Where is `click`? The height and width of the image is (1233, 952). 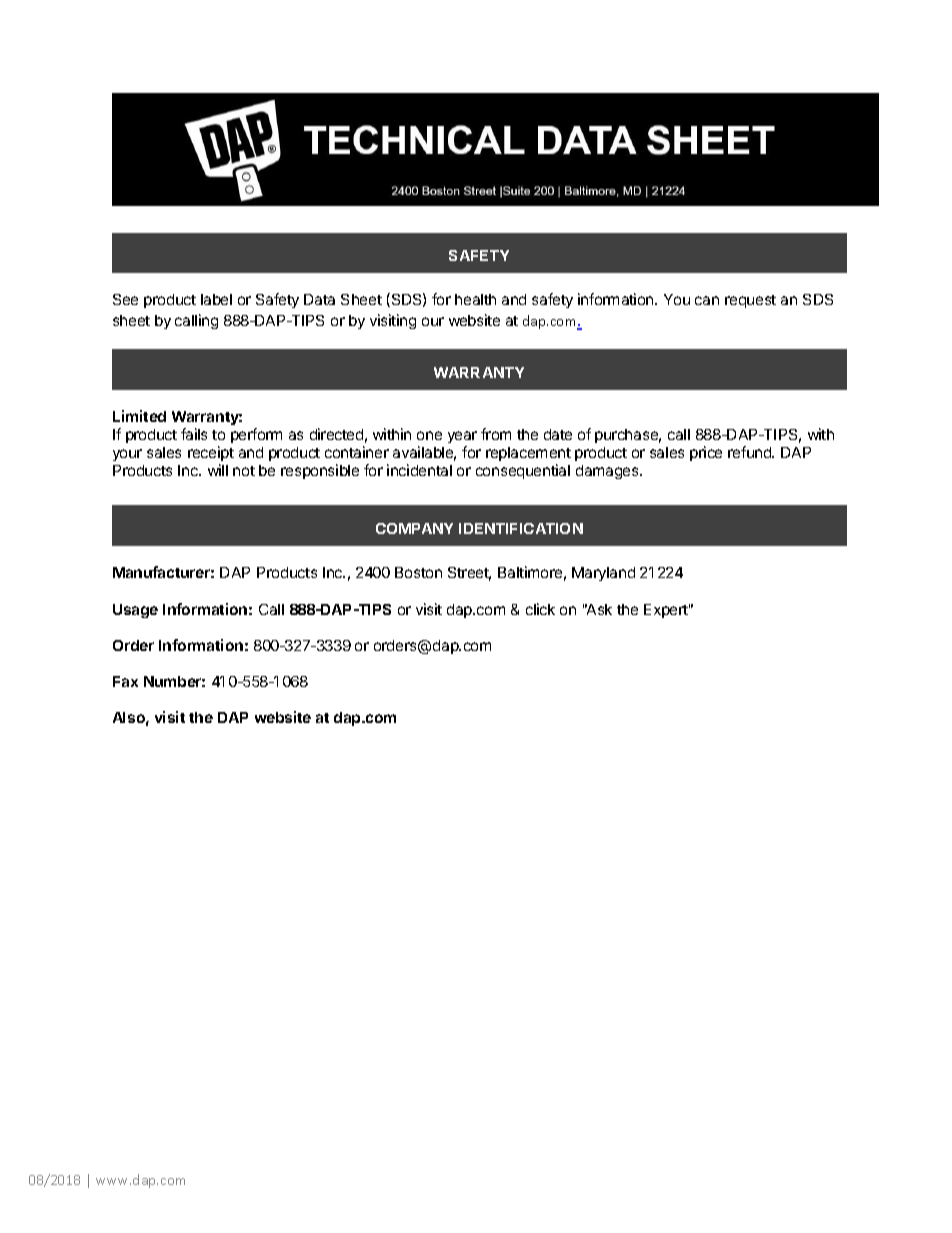 click is located at coordinates (540, 609).
